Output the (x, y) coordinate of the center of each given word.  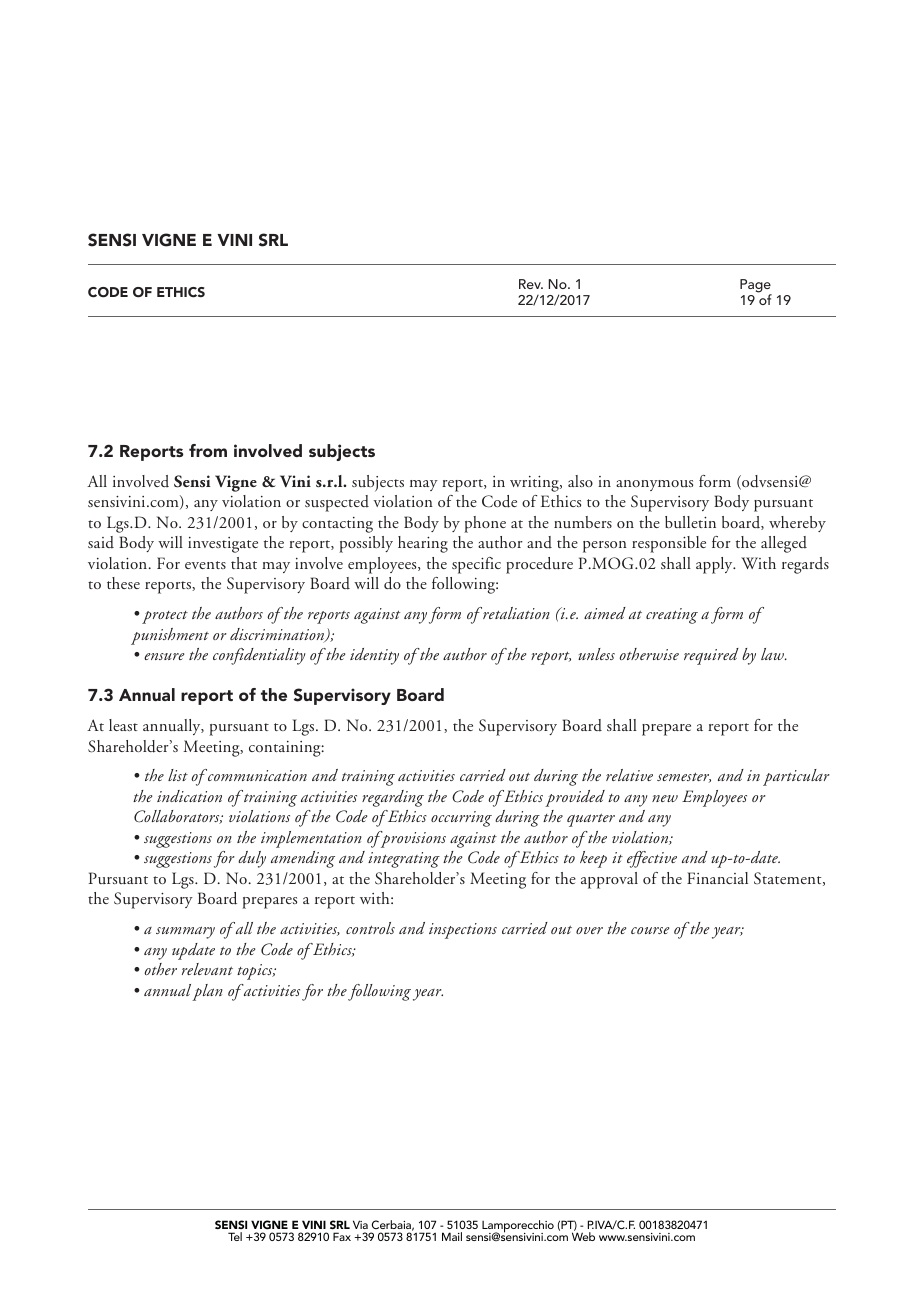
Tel (235, 1236)
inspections (463, 931)
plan (207, 992)
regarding (393, 798)
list (178, 775)
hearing (423, 544)
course (650, 930)
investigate (223, 545)
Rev (531, 284)
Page (756, 287)
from (208, 450)
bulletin (690, 522)
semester (684, 777)
